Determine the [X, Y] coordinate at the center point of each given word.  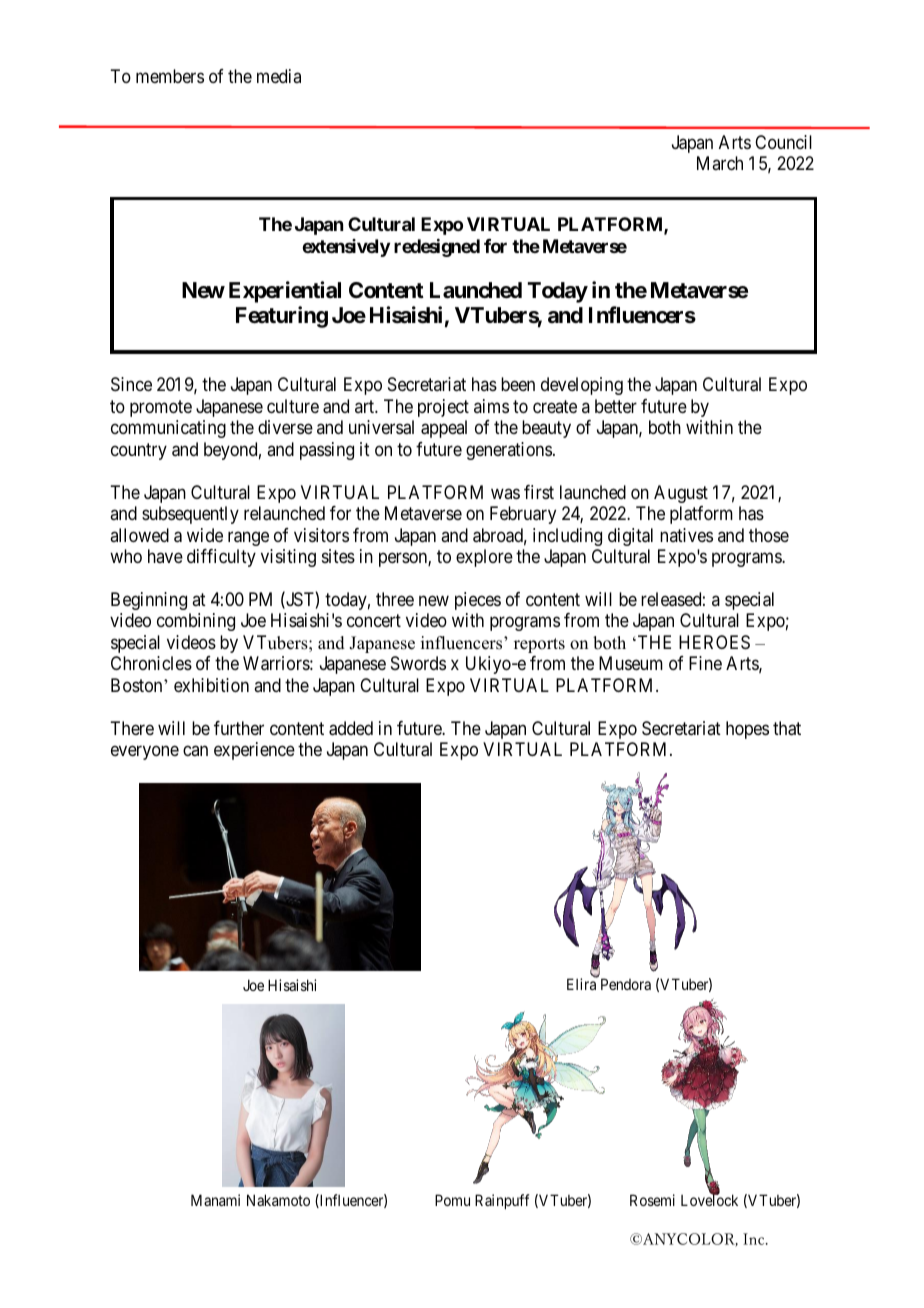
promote [161, 408]
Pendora [626, 984]
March [720, 163]
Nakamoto [278, 1200]
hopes [747, 730]
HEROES [714, 642]
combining [196, 622]
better [616, 406]
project [443, 408]
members [170, 76]
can [195, 750]
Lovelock [709, 1200]
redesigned [437, 248]
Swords [418, 663]
